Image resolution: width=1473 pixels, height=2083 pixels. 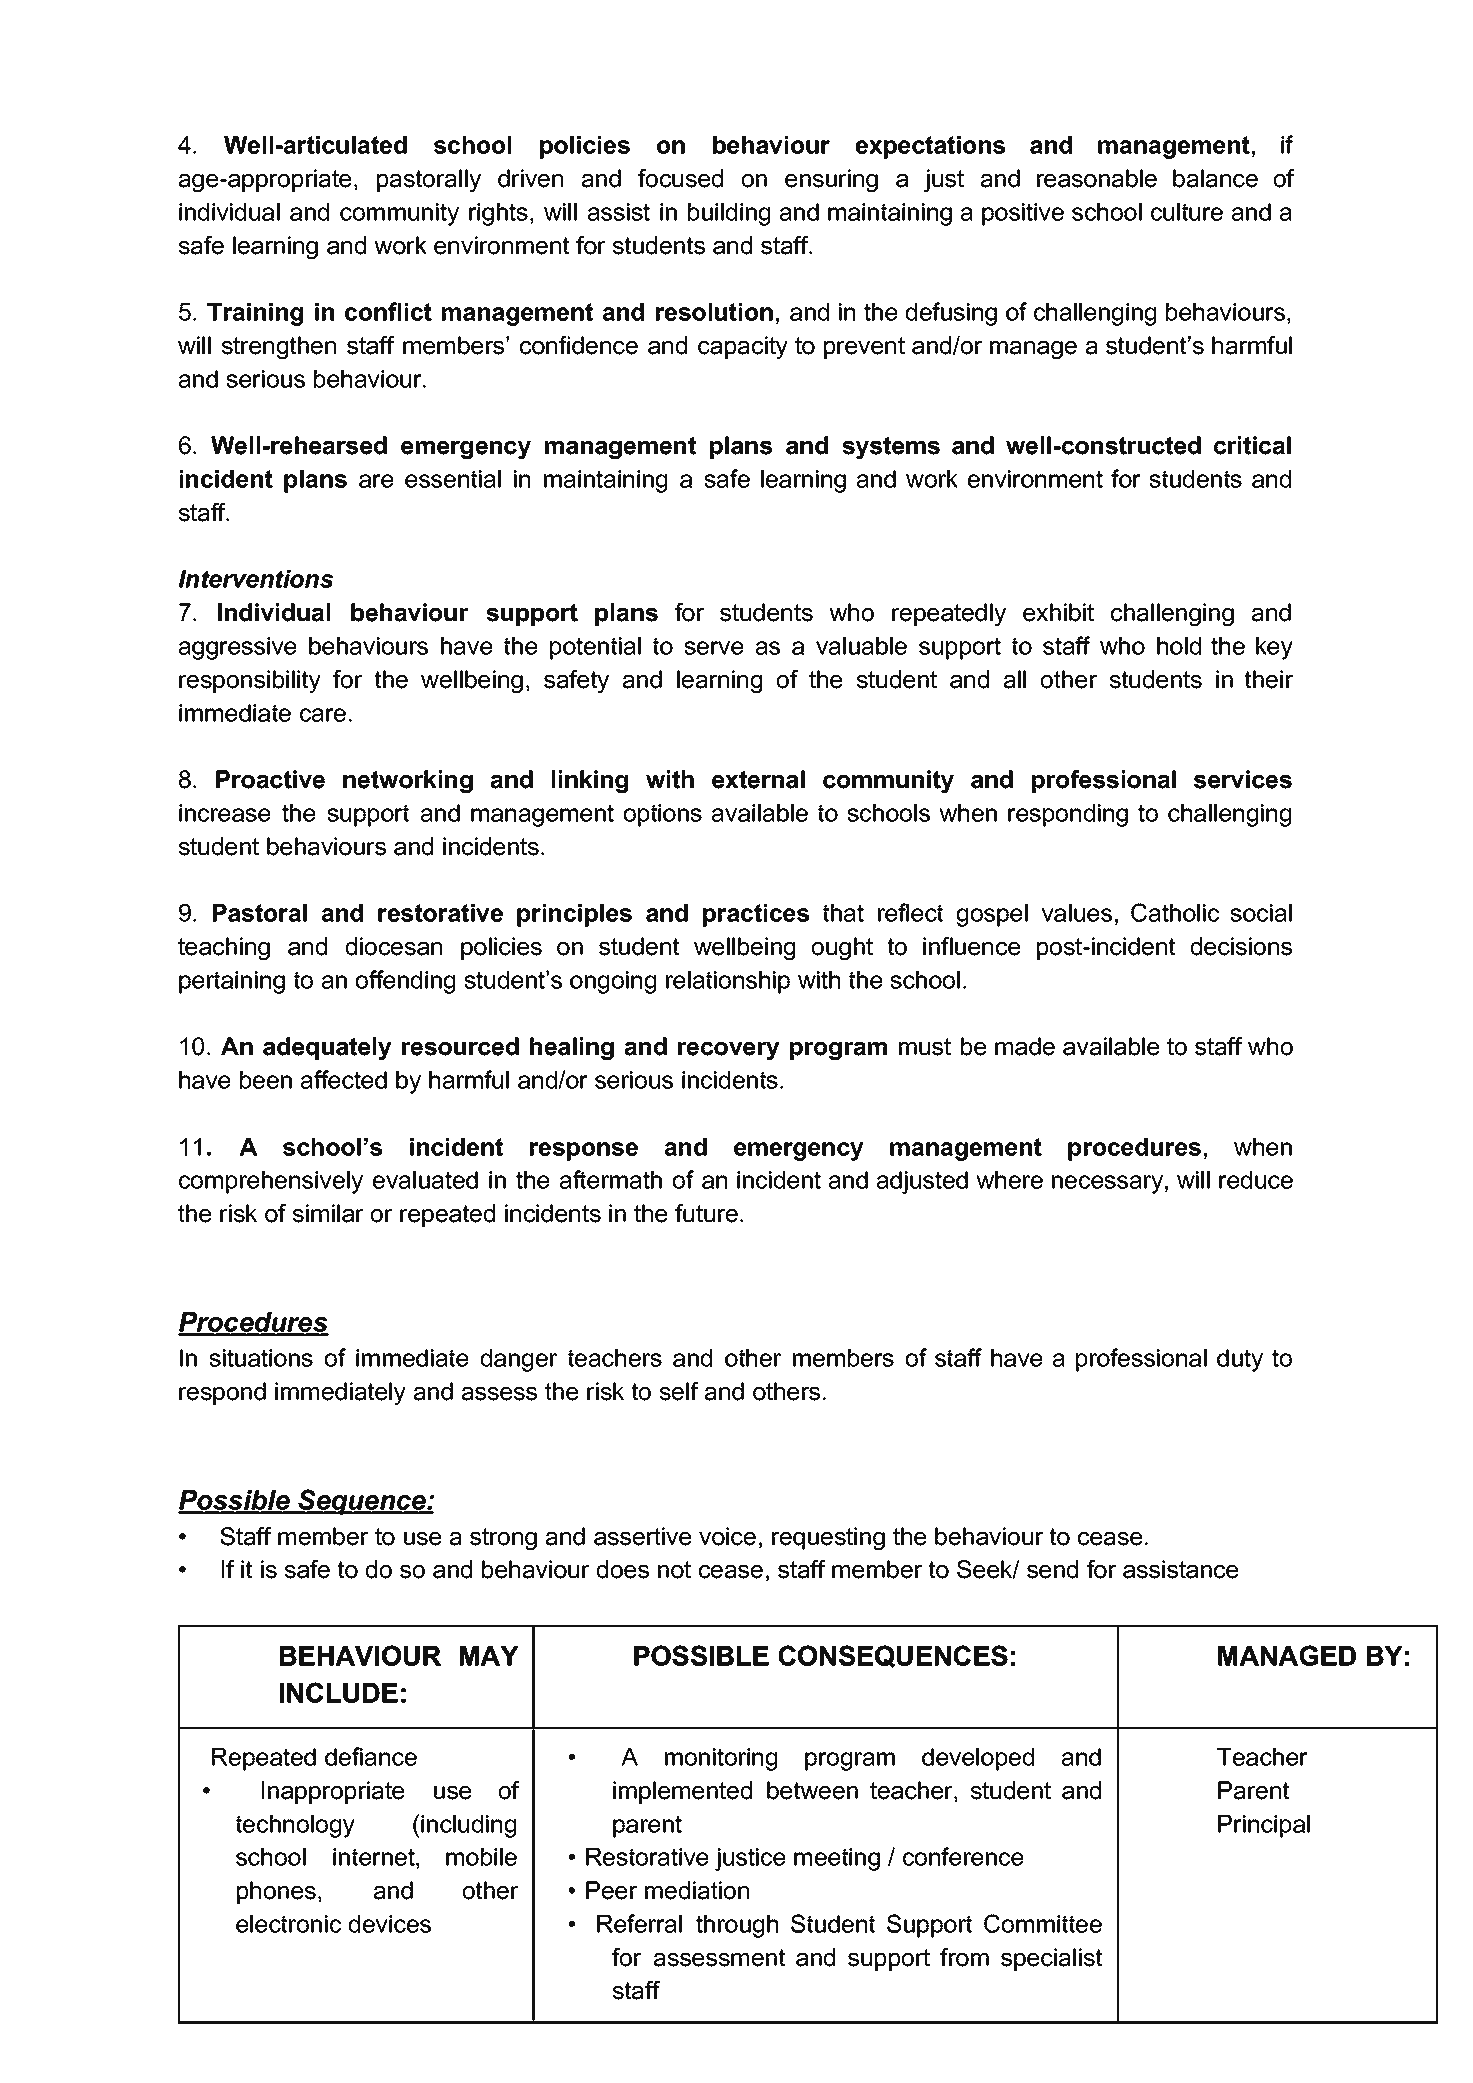 What do you see at coordinates (1243, 779) in the screenshot?
I see `services` at bounding box center [1243, 779].
